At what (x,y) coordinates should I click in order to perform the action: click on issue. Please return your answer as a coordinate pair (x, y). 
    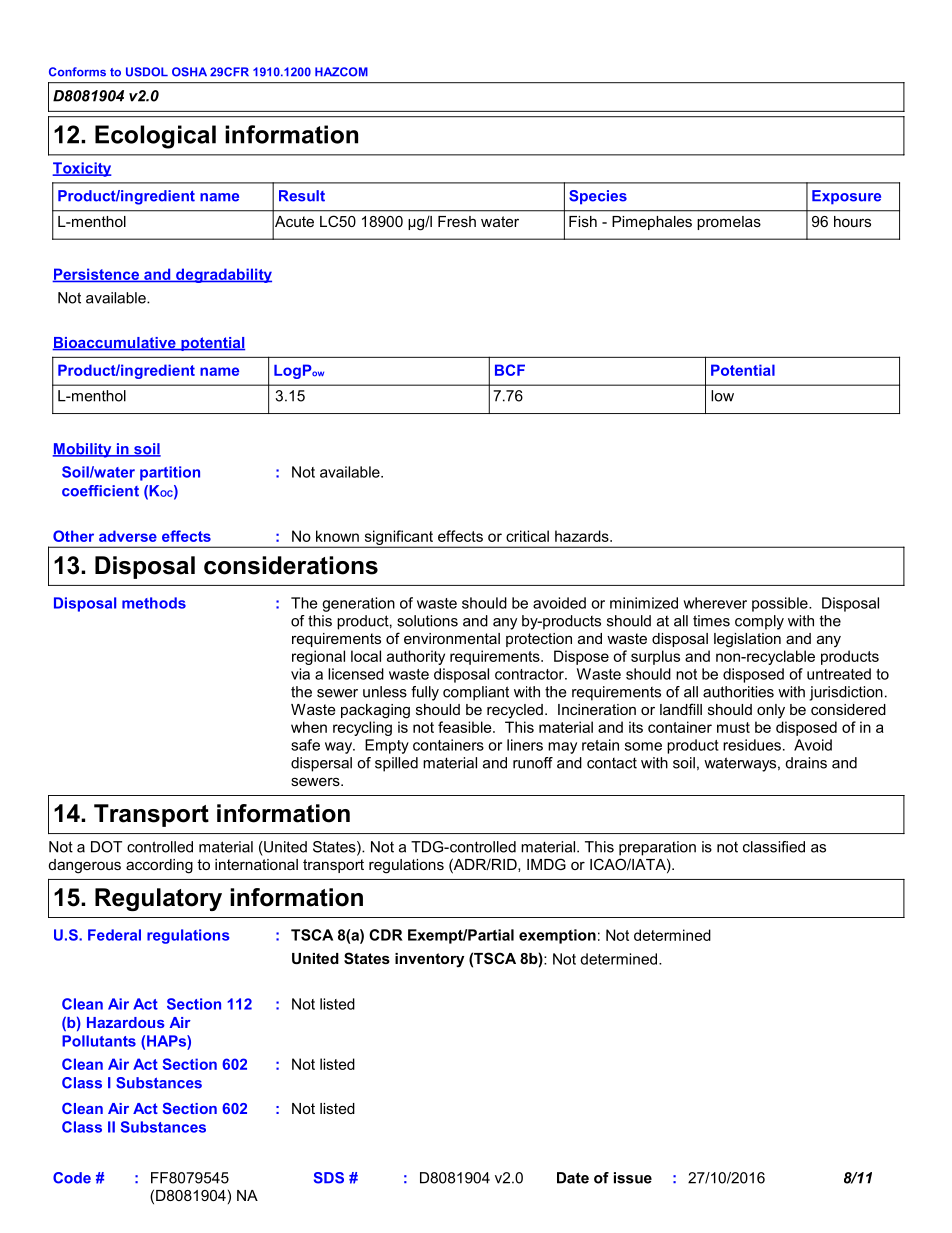
    Looking at the image, I should click on (633, 1178).
